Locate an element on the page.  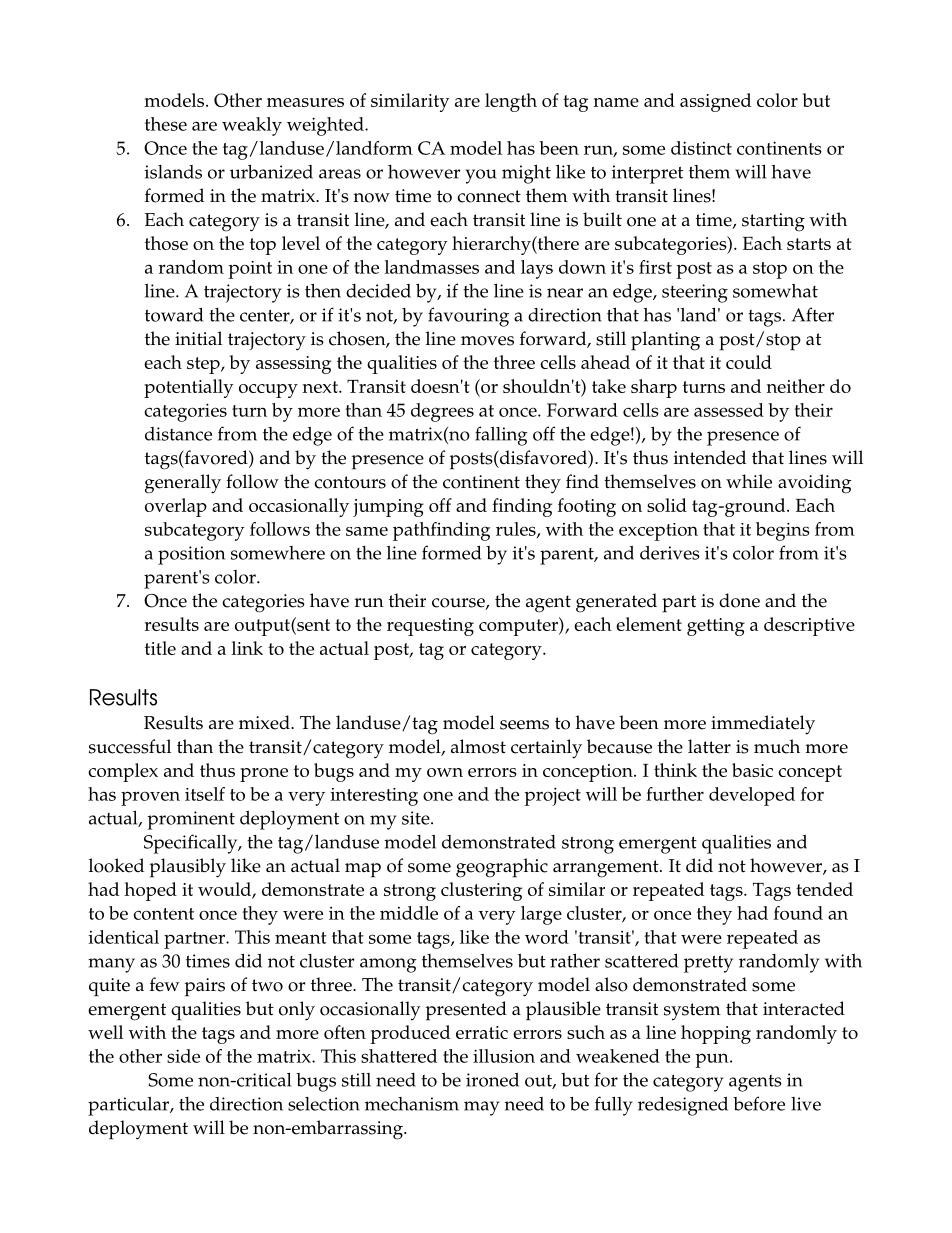
done is located at coordinates (739, 600).
